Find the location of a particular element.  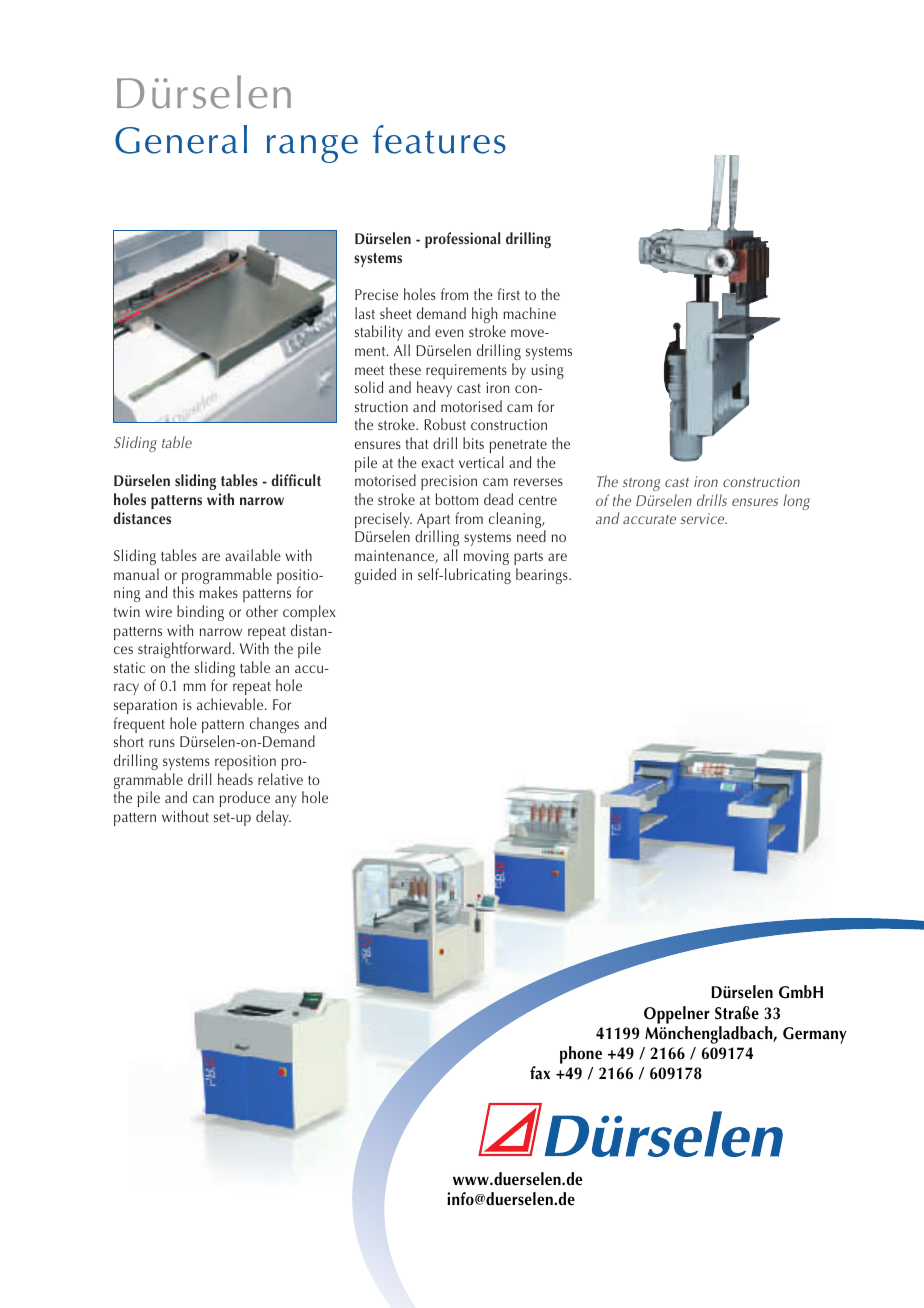

fax is located at coordinates (540, 1073).
